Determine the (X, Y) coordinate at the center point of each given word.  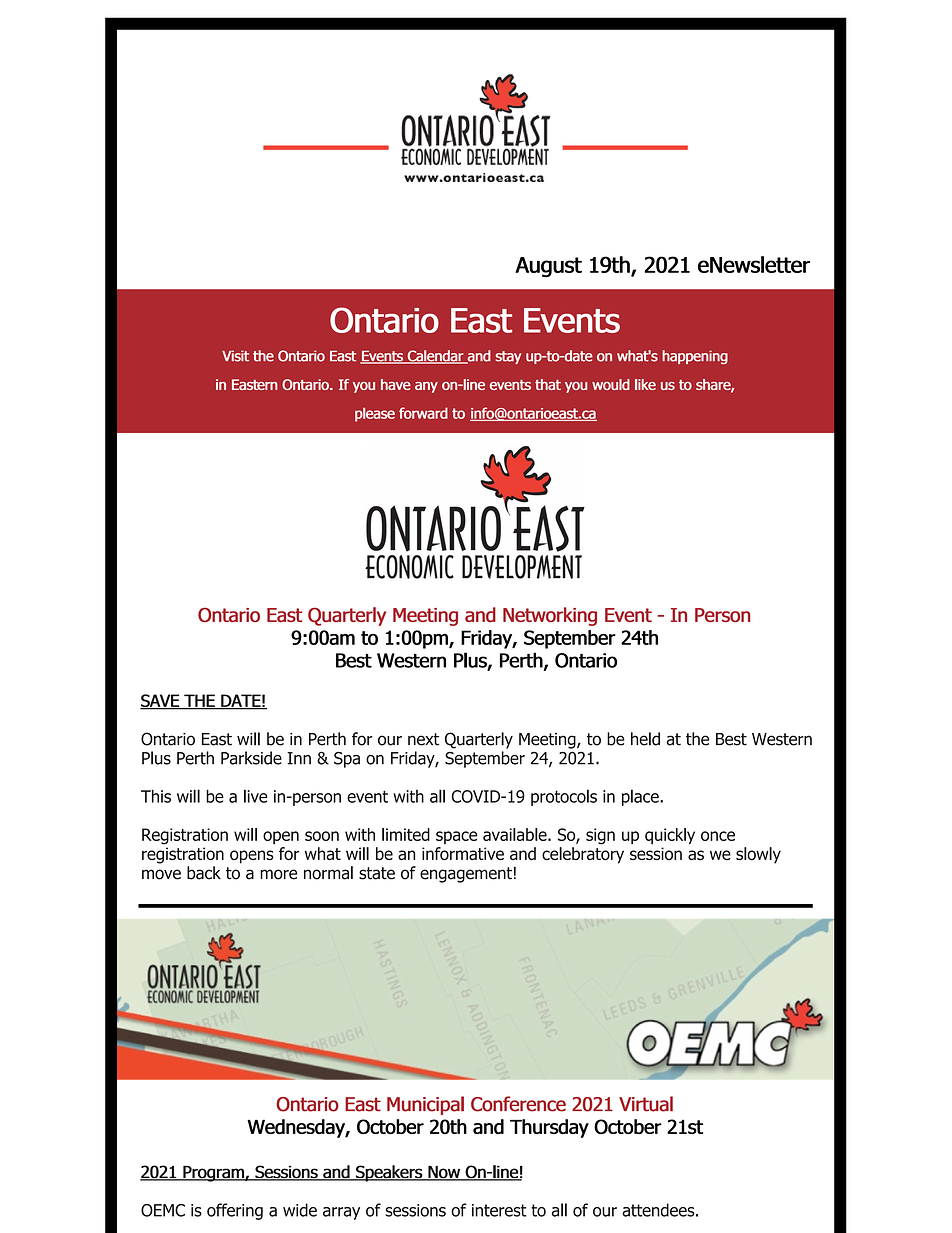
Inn (299, 758)
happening (695, 357)
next (423, 739)
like (645, 384)
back (204, 873)
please (375, 415)
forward (423, 413)
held (645, 739)
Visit (235, 356)
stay (508, 357)
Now (444, 1173)
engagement (466, 875)
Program (213, 1174)
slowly (758, 855)
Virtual (646, 1104)
